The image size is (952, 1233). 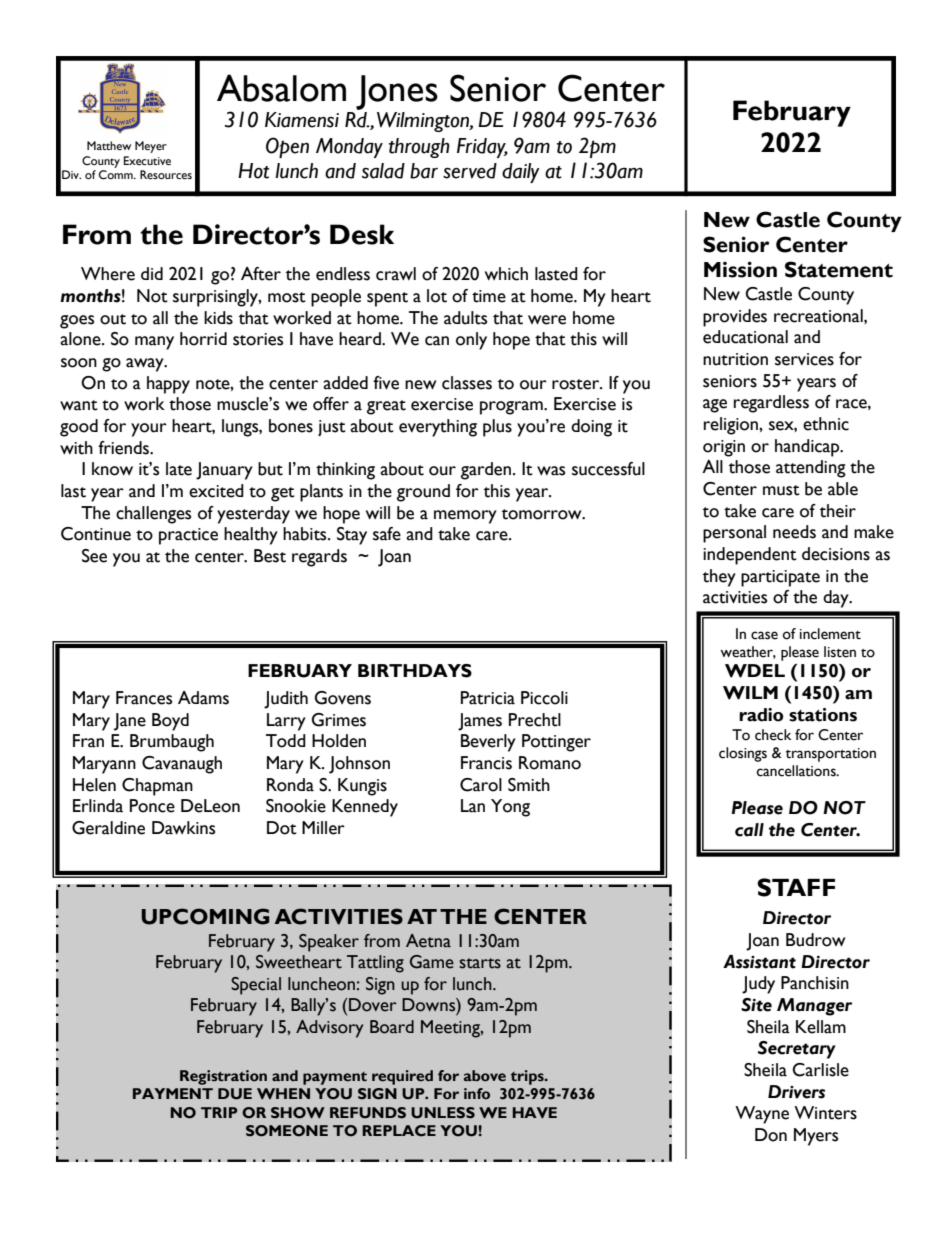 I want to click on info, so click(x=477, y=1093).
